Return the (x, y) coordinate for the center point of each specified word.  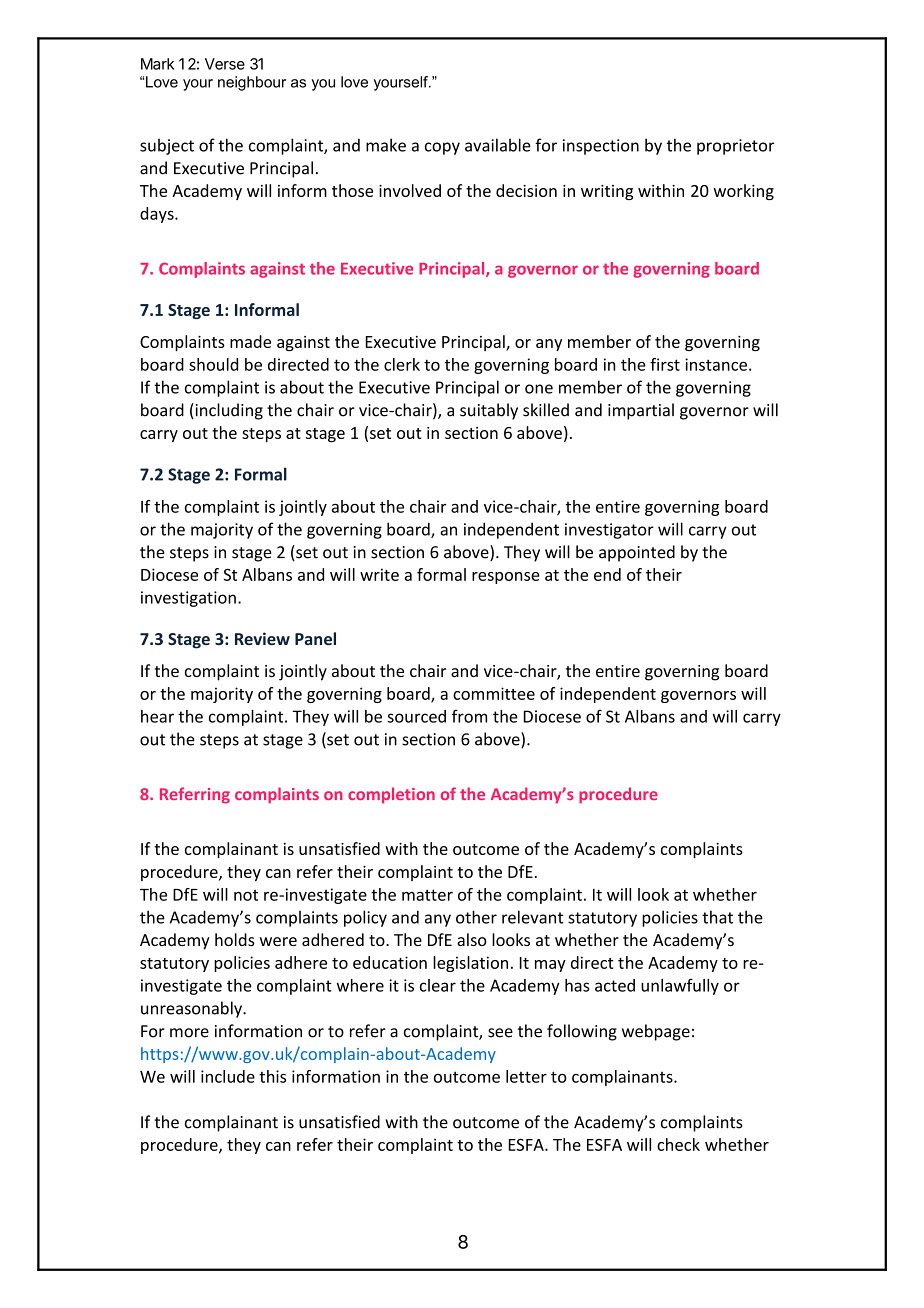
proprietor (735, 147)
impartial (641, 411)
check (678, 1144)
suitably (489, 411)
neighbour (252, 83)
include (228, 1076)
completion (391, 795)
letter (526, 1076)
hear (157, 716)
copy (442, 148)
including (228, 411)
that (717, 917)
